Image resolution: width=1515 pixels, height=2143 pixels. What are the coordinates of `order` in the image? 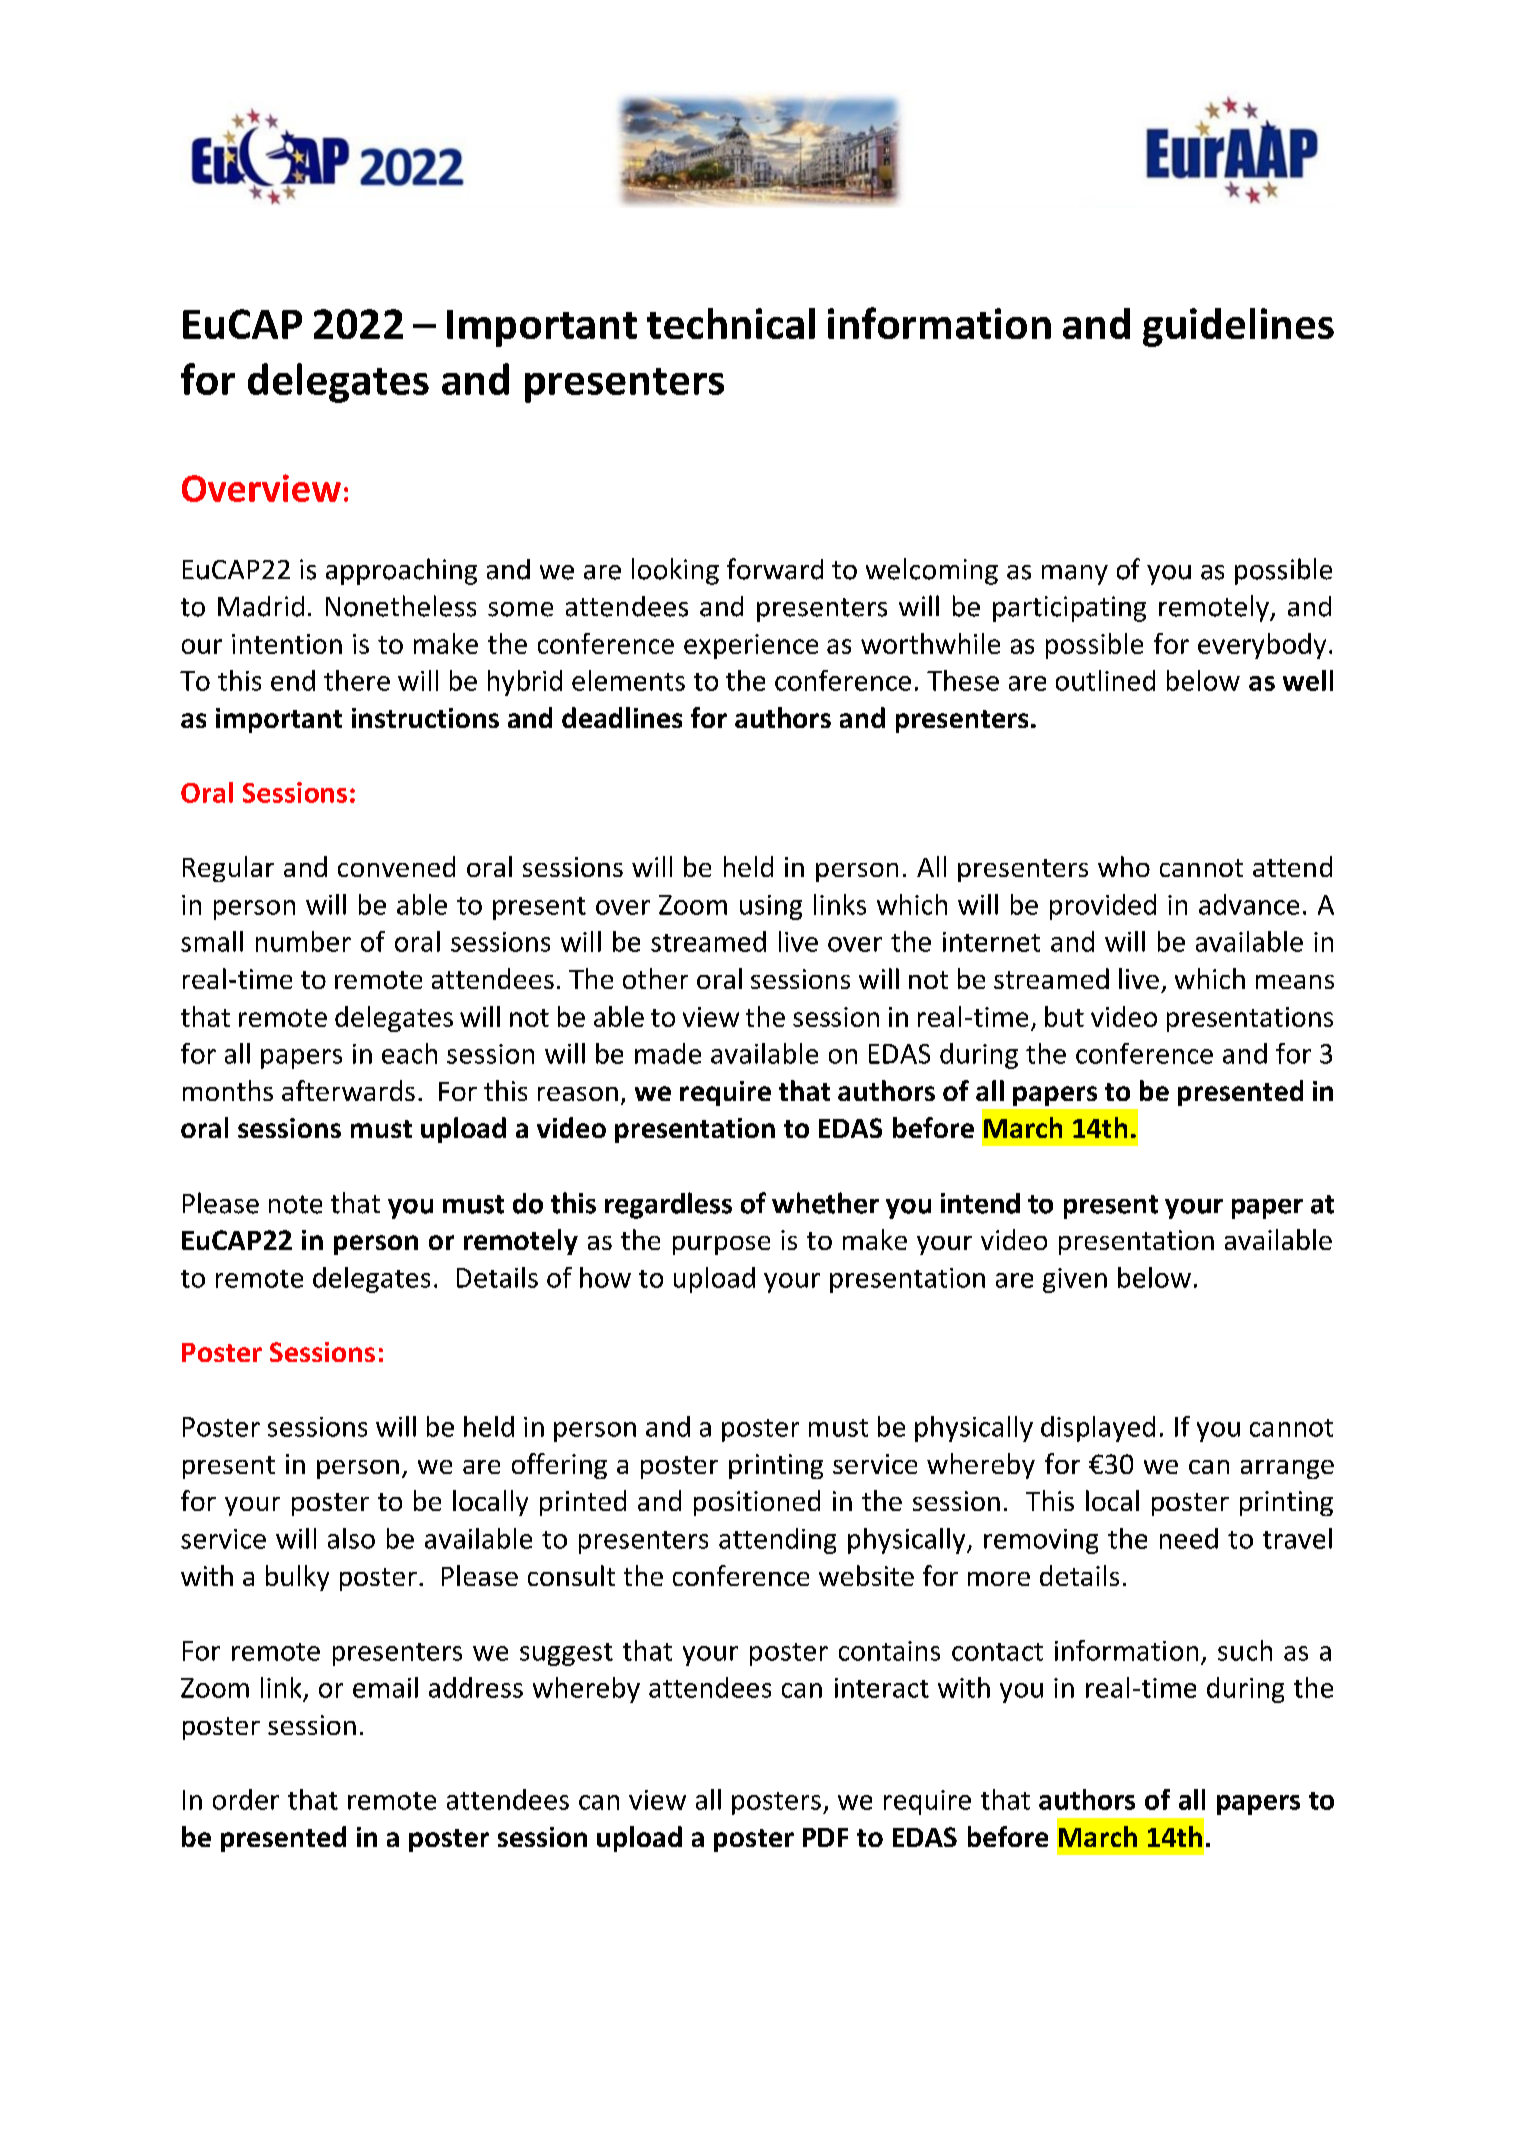 It's located at (246, 1799).
